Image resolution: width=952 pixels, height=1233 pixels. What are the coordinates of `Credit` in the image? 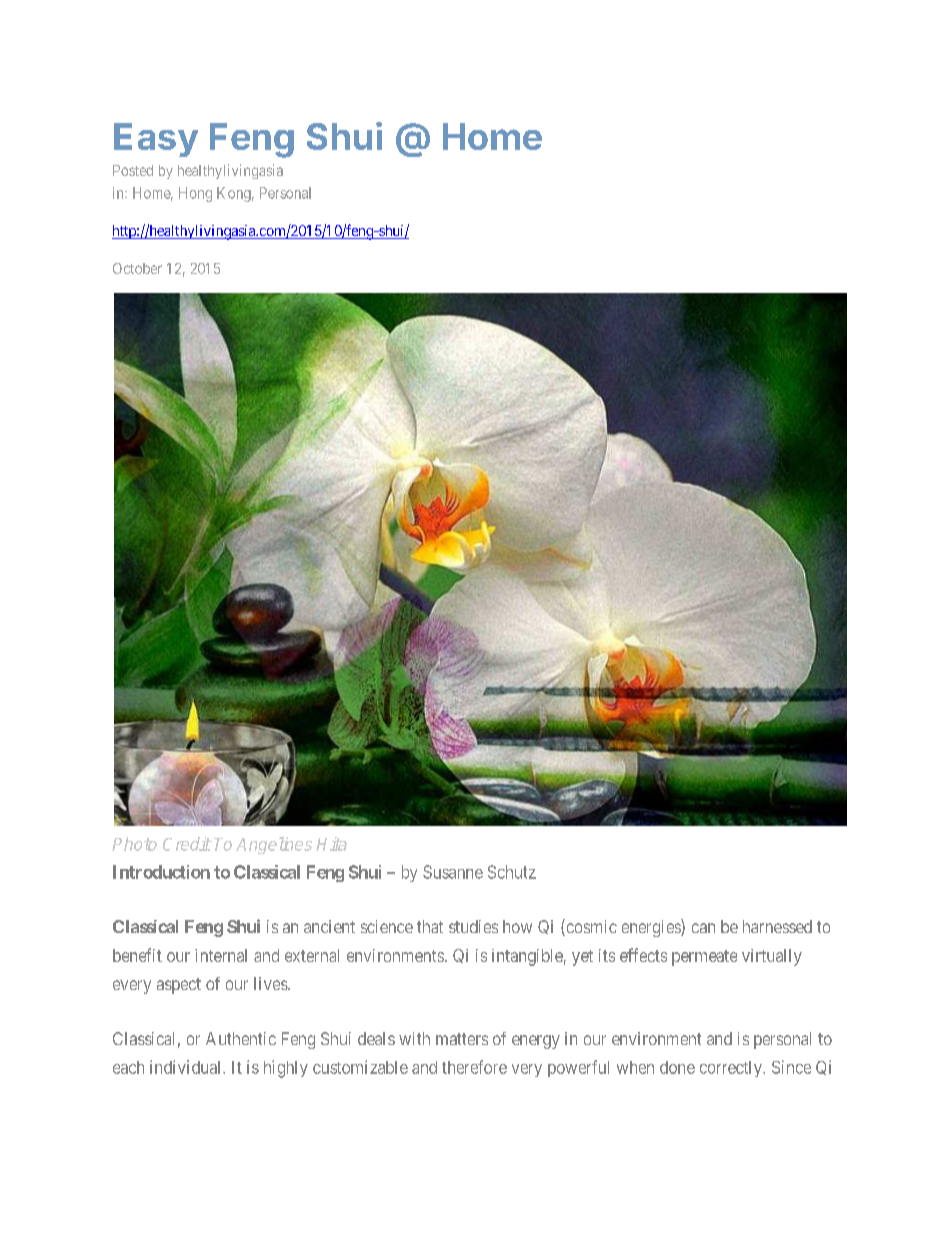 It's located at (187, 844).
